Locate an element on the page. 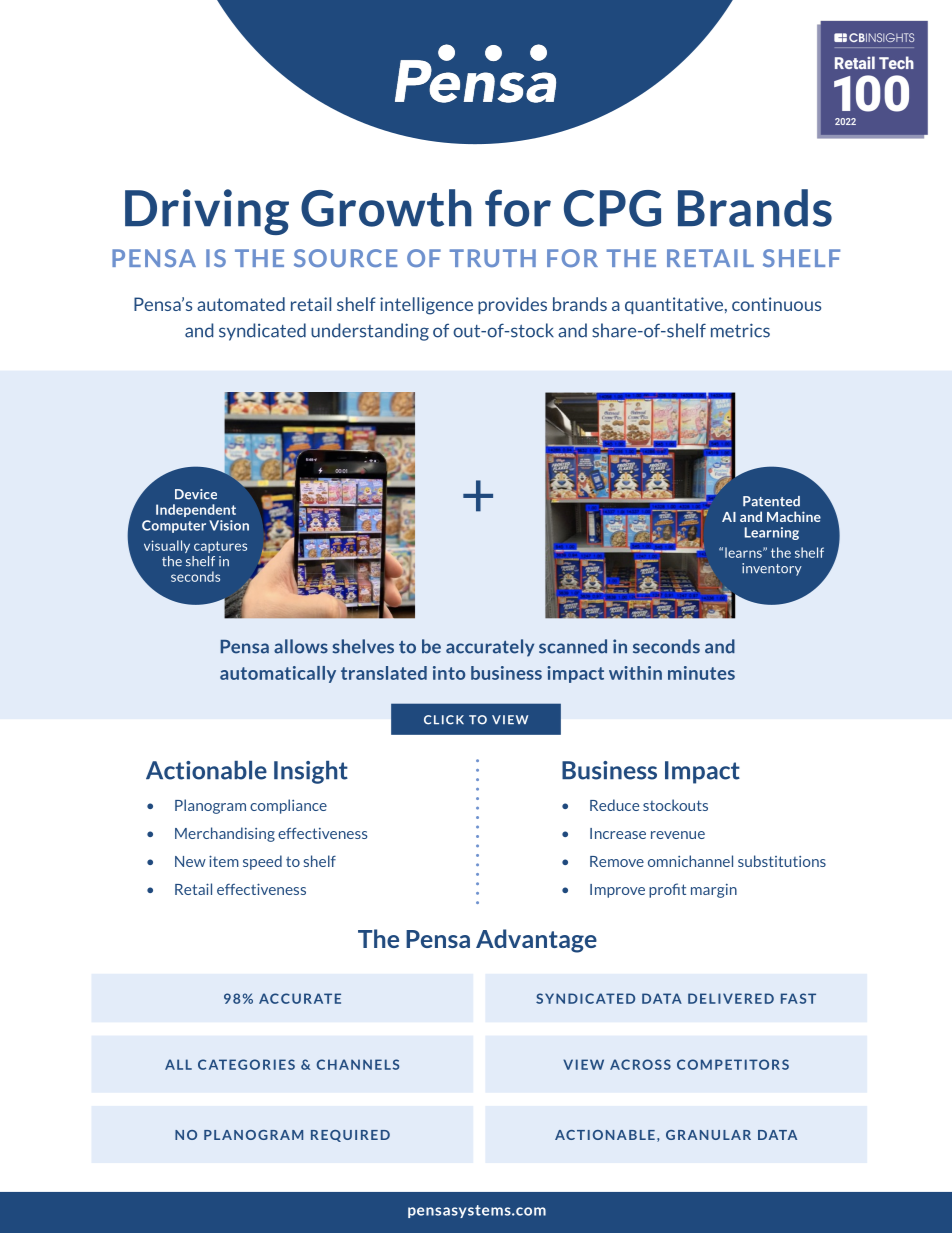 The height and width of the page is (1233, 952). inventory is located at coordinates (772, 569).
